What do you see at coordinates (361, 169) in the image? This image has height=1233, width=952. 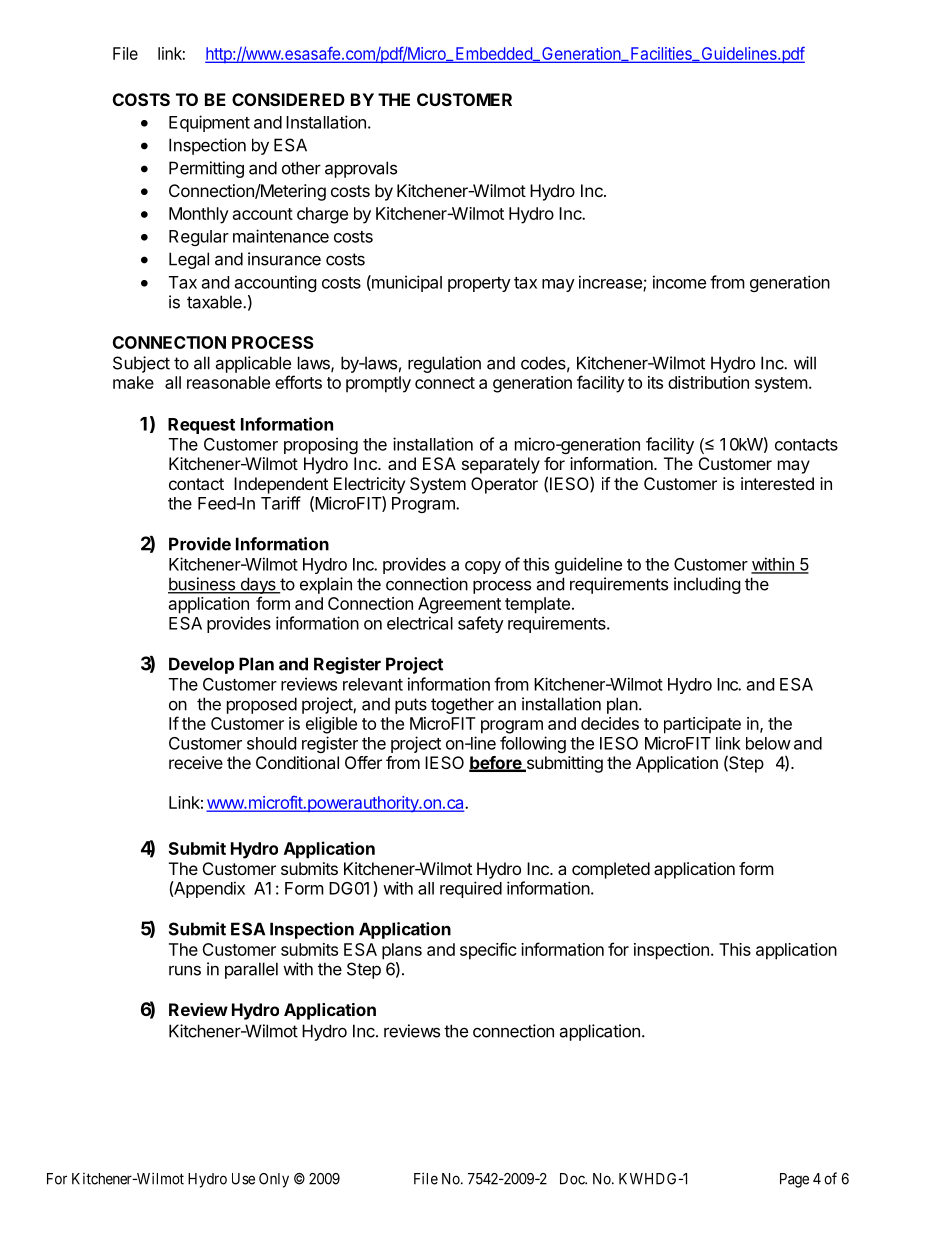 I see `approvals` at bounding box center [361, 169].
